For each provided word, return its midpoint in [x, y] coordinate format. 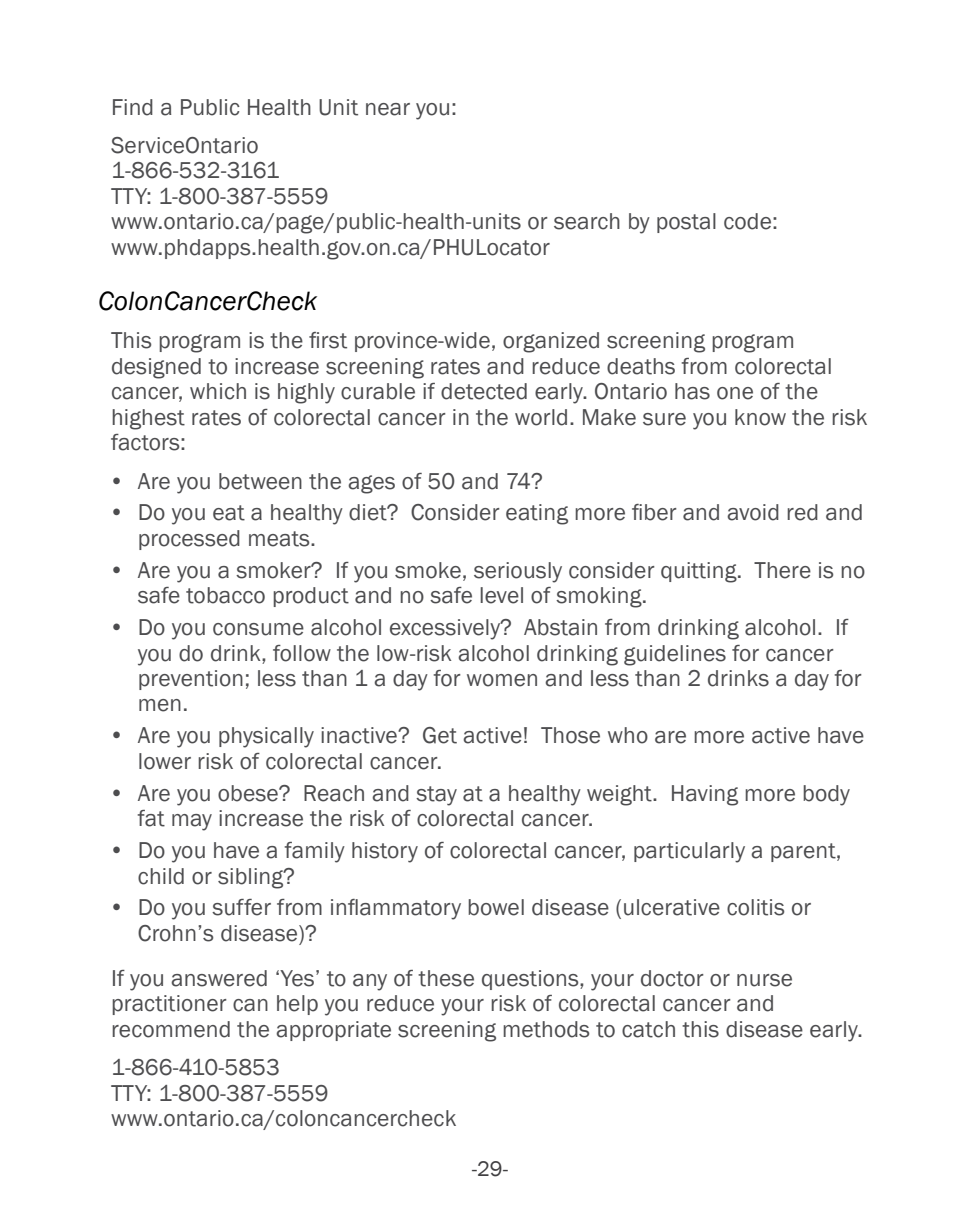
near [388, 109]
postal [686, 223]
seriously [518, 572]
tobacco [225, 595]
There [782, 570]
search [587, 221]
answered [219, 978]
